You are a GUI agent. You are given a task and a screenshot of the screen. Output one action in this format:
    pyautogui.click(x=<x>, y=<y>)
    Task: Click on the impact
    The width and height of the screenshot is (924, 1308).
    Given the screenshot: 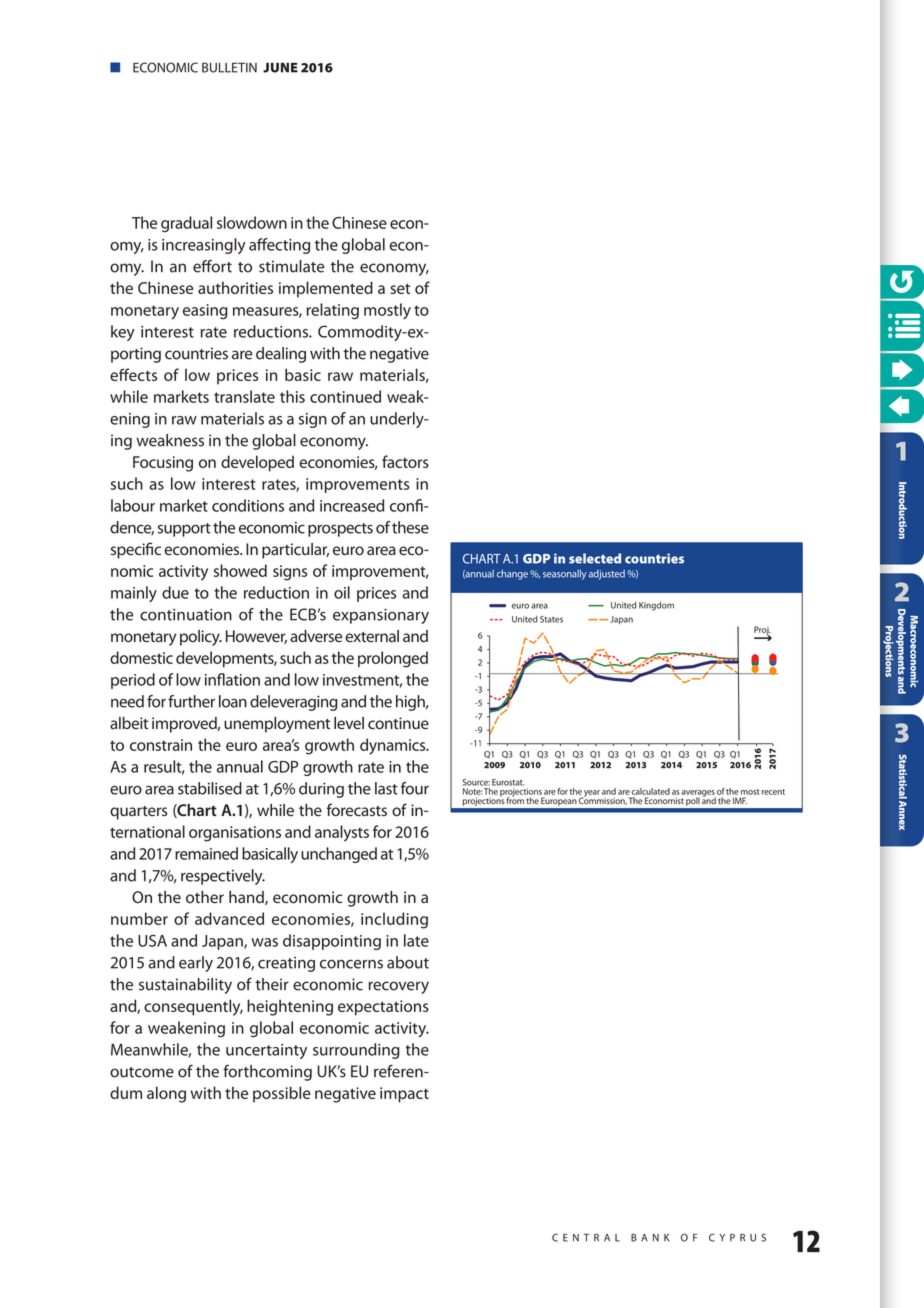 What is the action you would take?
    pyautogui.click(x=404, y=1095)
